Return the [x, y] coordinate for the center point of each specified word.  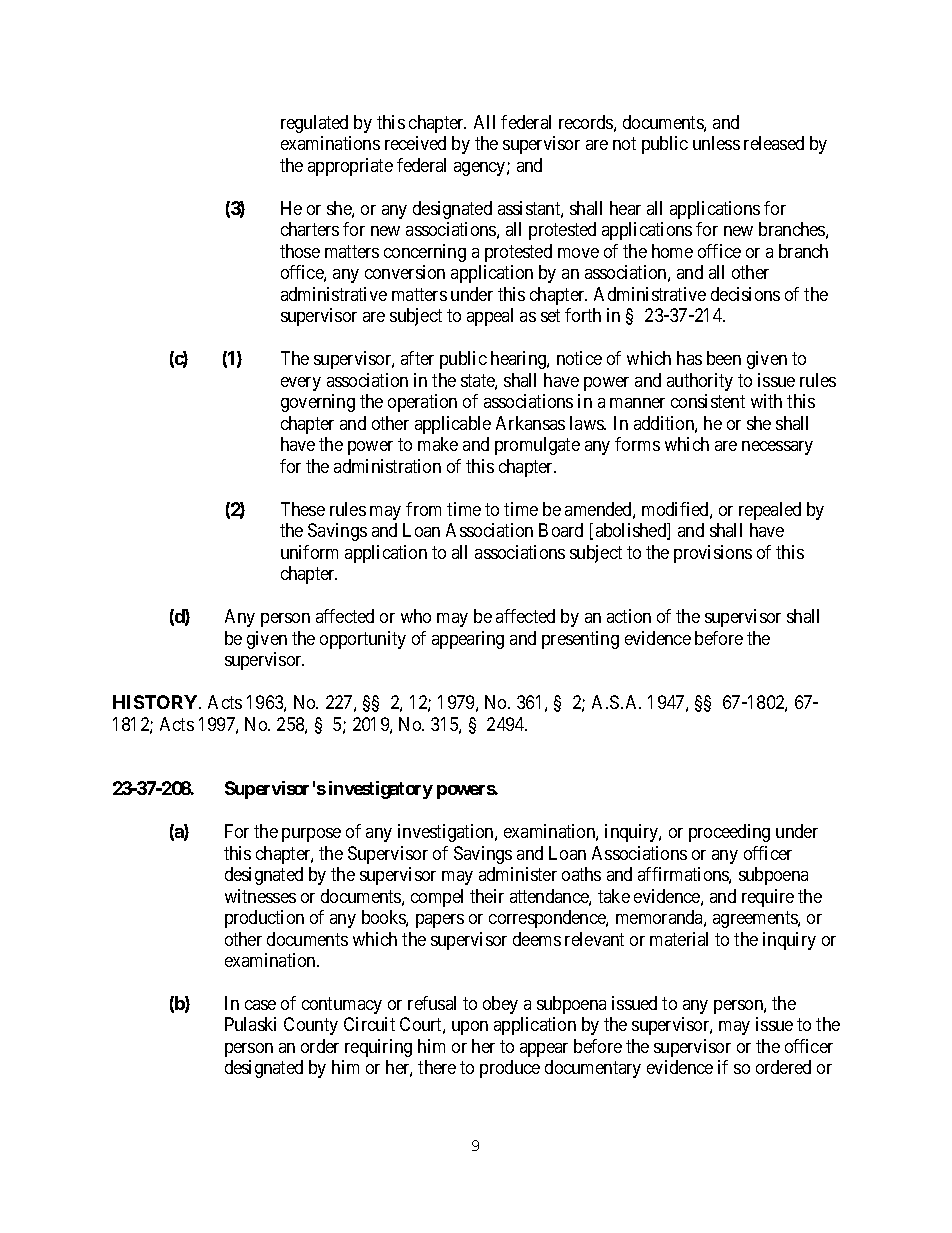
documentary [593, 1069]
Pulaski [250, 1024]
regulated [314, 124]
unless [716, 143]
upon [470, 1028]
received [415, 143]
